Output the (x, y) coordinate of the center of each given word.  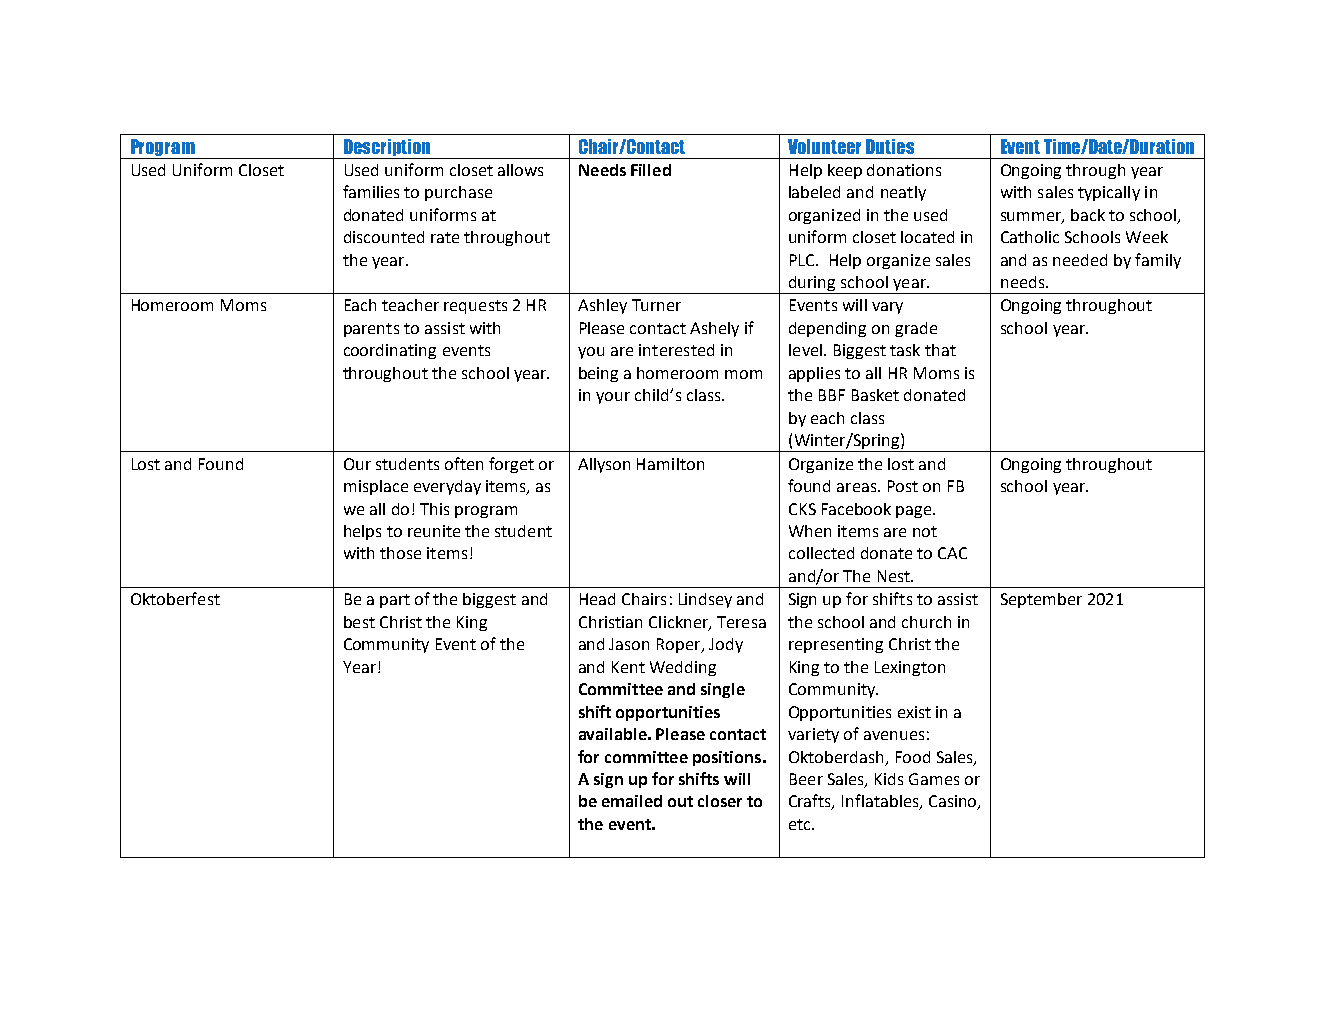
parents (371, 330)
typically (1109, 193)
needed (1080, 260)
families (371, 191)
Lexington (910, 668)
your (613, 398)
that (940, 350)
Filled (651, 170)
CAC (952, 553)
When (810, 531)
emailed (632, 801)
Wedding (683, 668)
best (359, 622)
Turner (656, 305)
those (400, 553)
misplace (376, 487)
